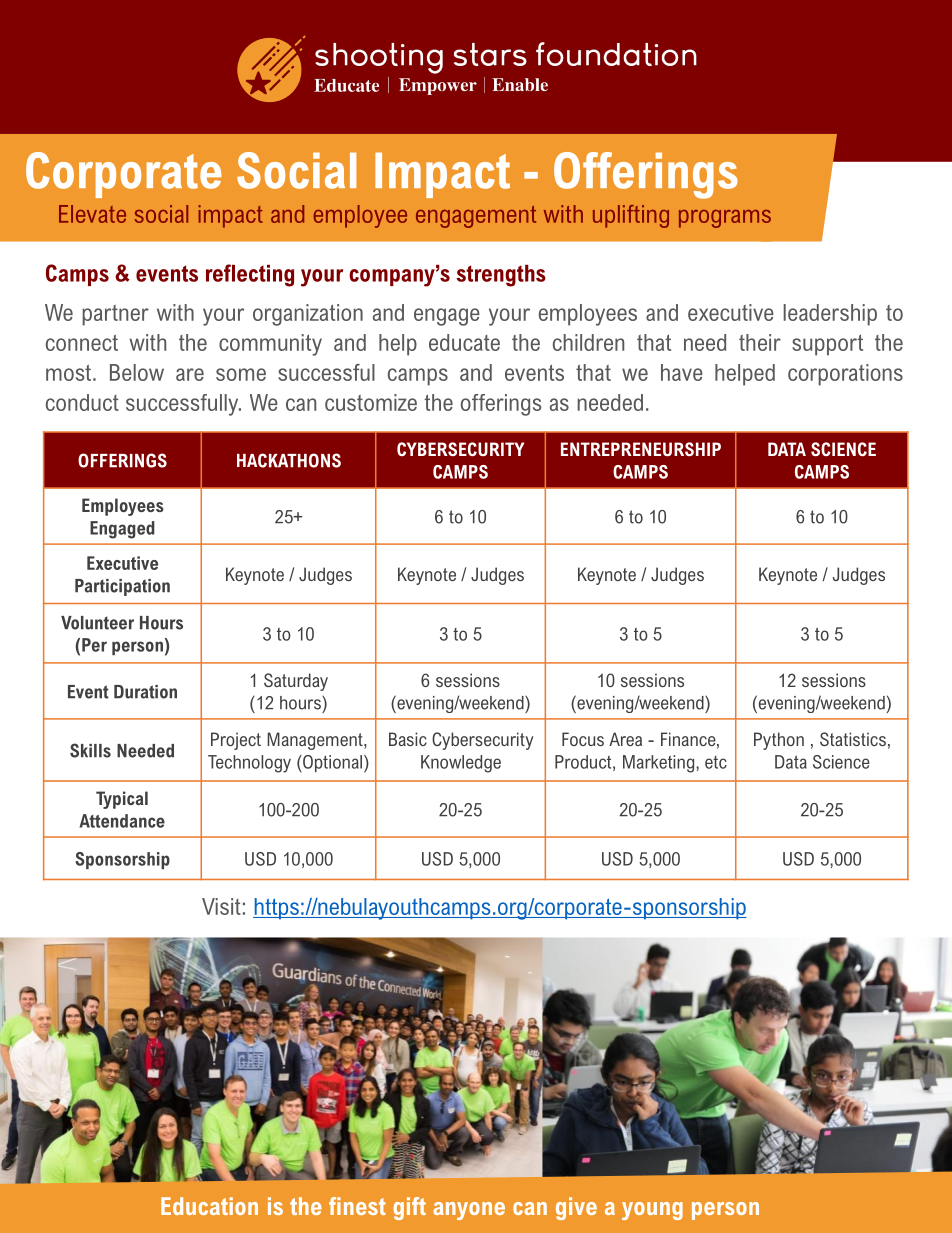 Image resolution: width=952 pixels, height=1233 pixels. What do you see at coordinates (92, 214) in the screenshot?
I see `Elevate` at bounding box center [92, 214].
